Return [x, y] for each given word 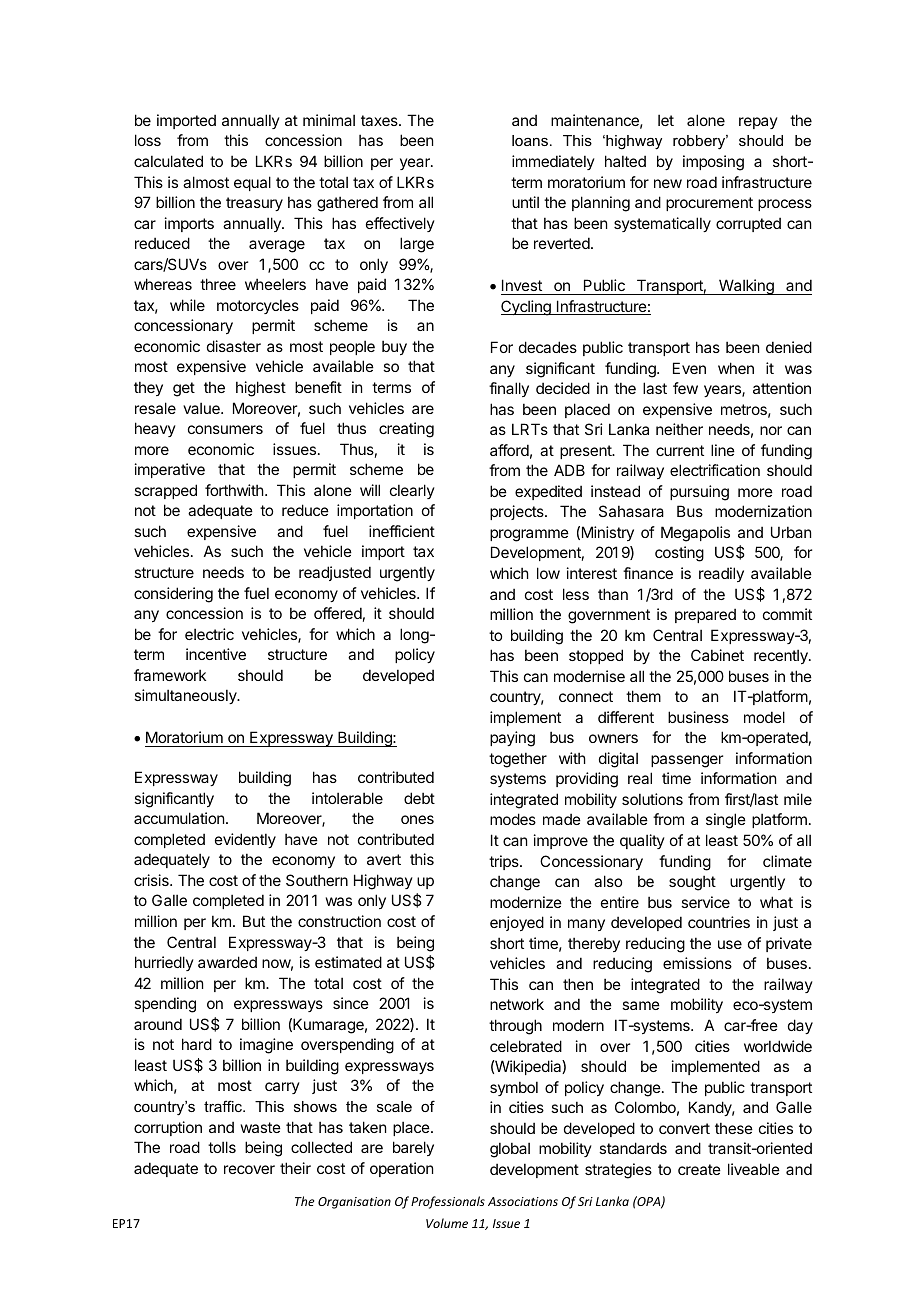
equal [252, 183]
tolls [222, 1147]
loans [530, 140]
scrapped [165, 491]
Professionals [448, 1202]
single [726, 821]
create [699, 1169]
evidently [245, 840]
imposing [713, 163]
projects [518, 512]
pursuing [699, 493]
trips [505, 862]
